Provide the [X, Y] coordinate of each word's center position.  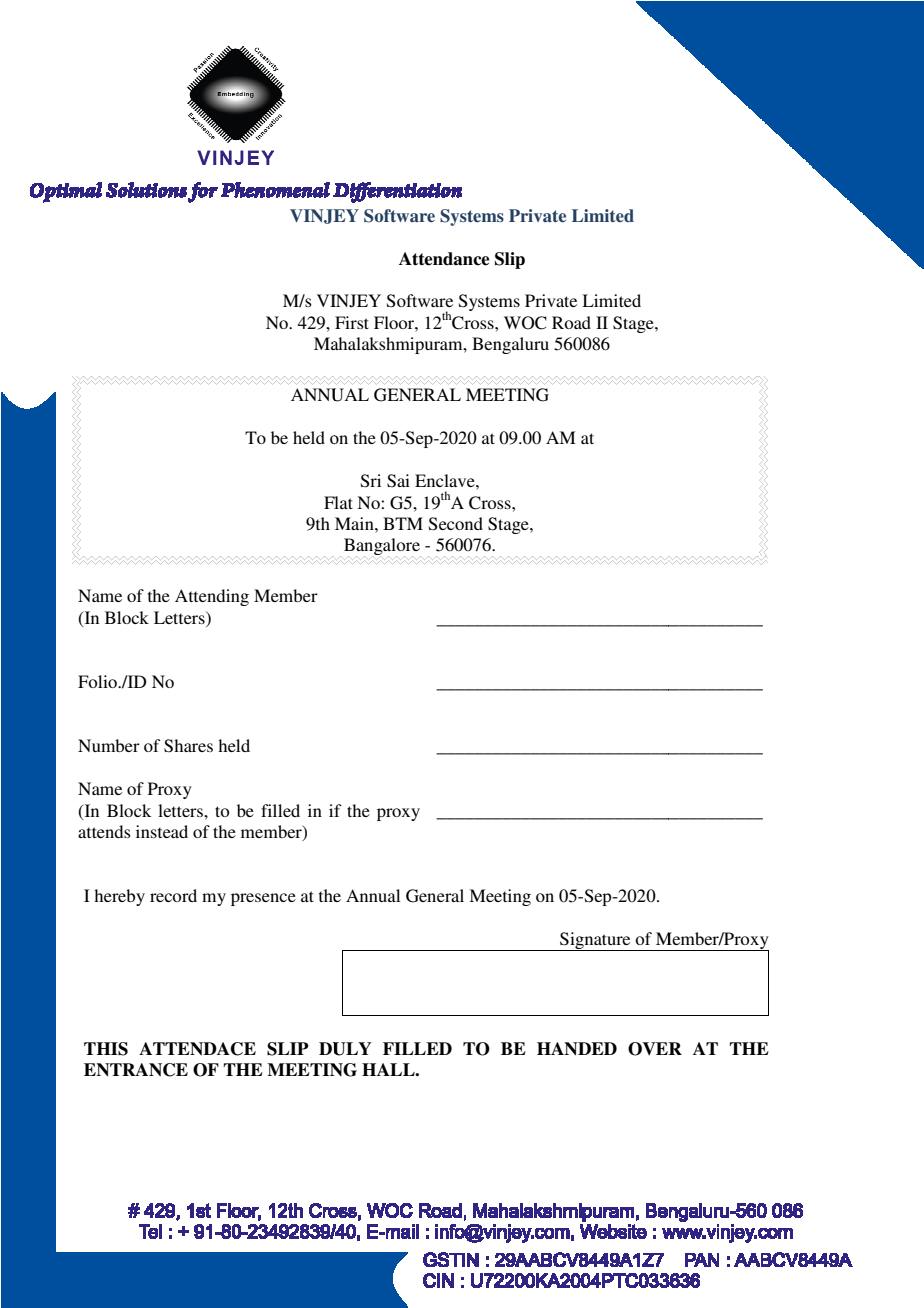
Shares [188, 746]
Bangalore [382, 547]
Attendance [444, 259]
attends [104, 831]
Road [571, 322]
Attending [212, 597]
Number [109, 745]
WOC [525, 323]
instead [162, 831]
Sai [398, 481]
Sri [371, 481]
